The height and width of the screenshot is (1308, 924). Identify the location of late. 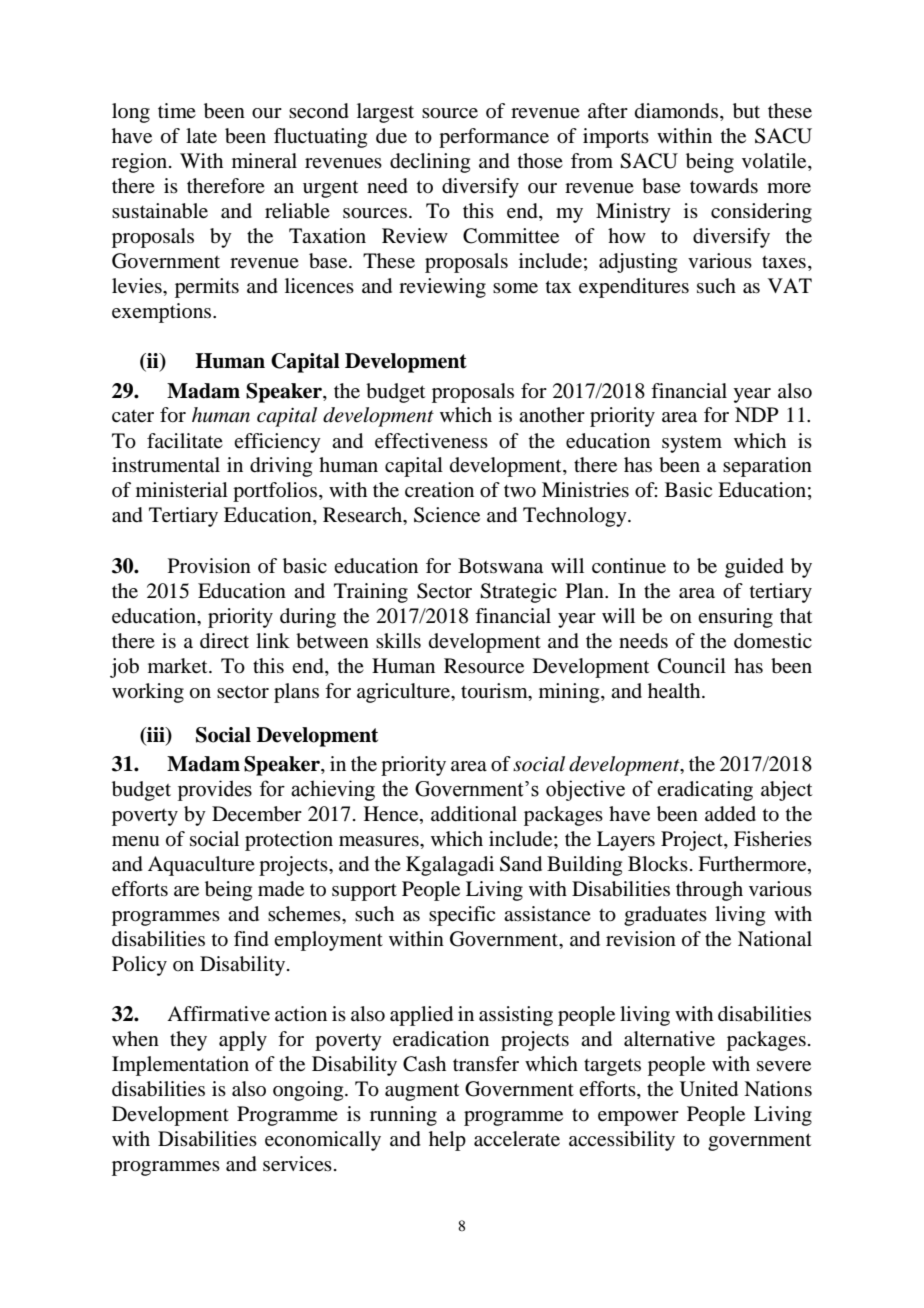
(201, 136).
